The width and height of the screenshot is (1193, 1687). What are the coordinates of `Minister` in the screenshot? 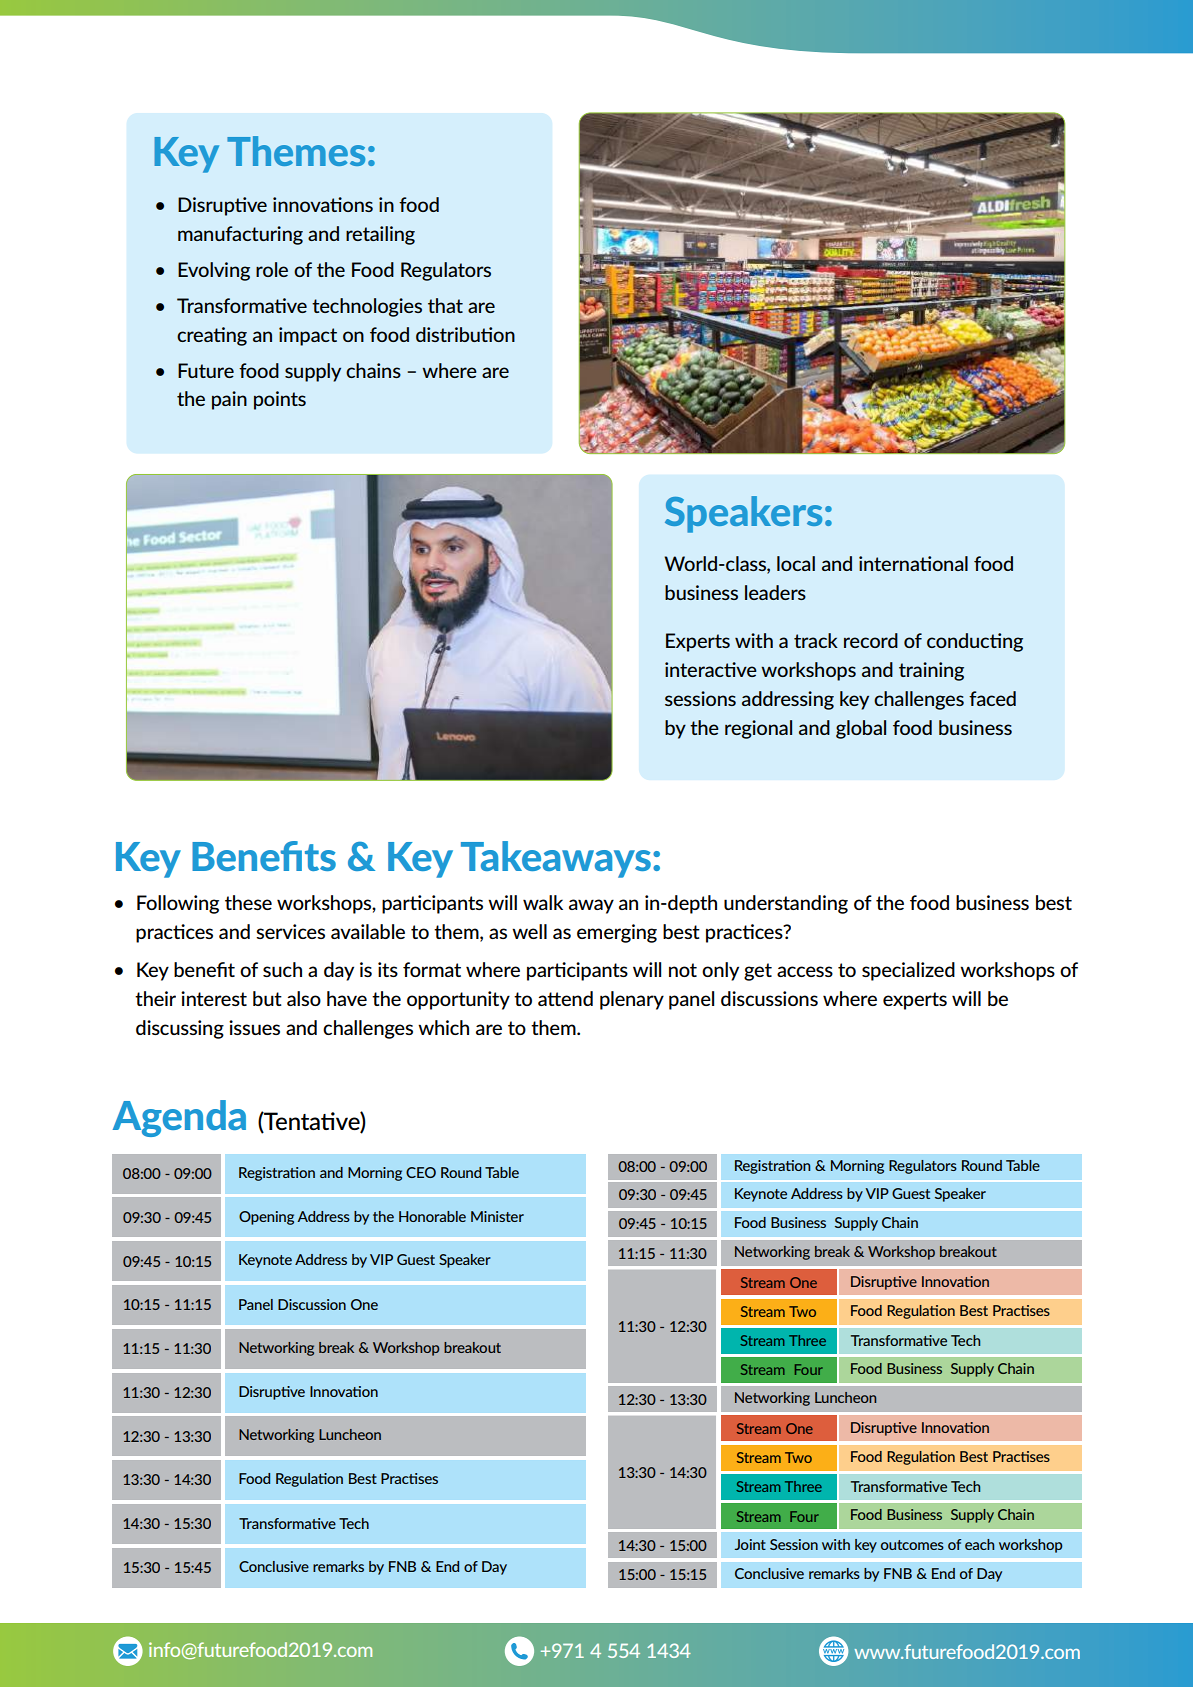 It's located at (497, 1216).
